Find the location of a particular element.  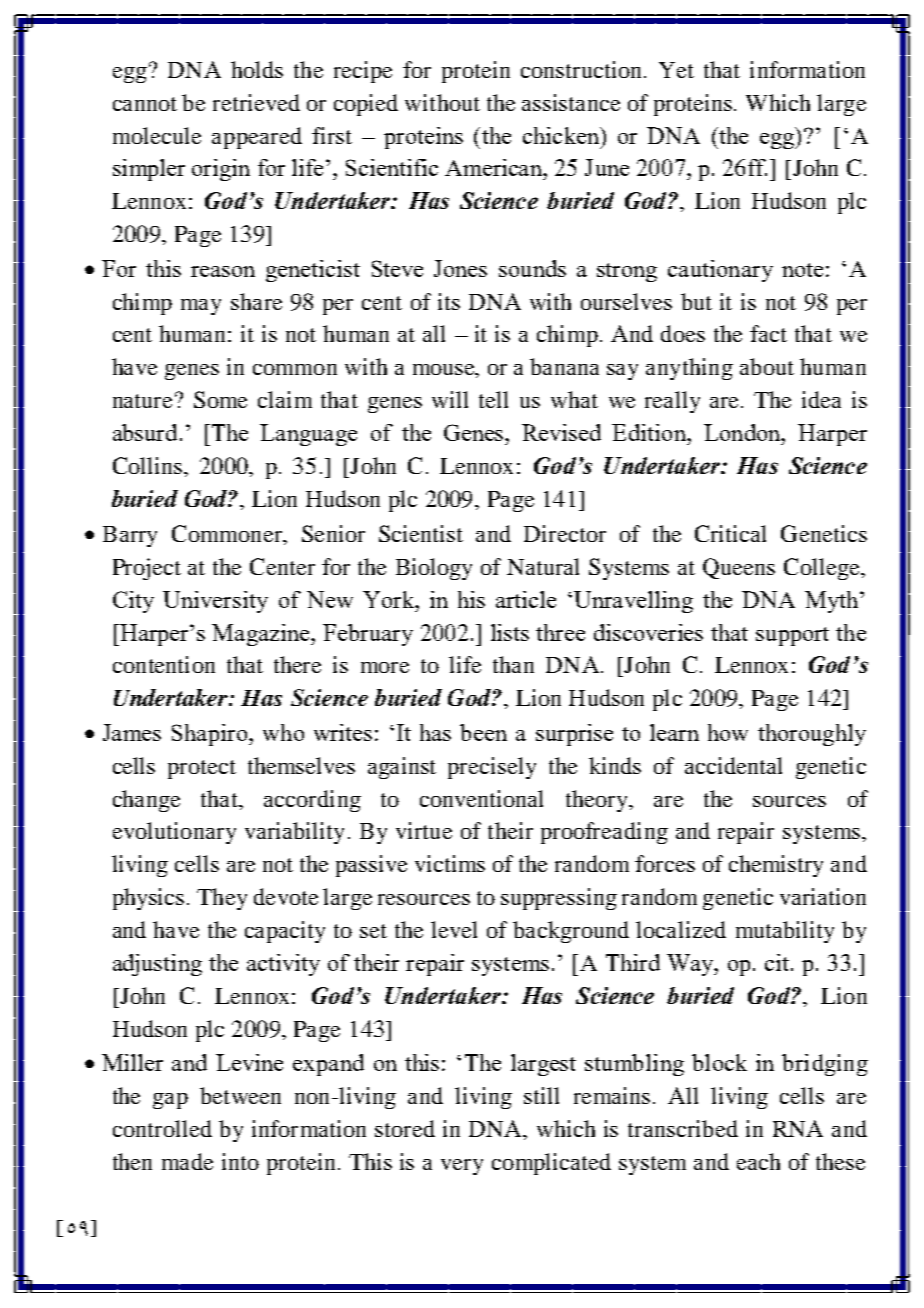

assistance is located at coordinates (571, 102).
